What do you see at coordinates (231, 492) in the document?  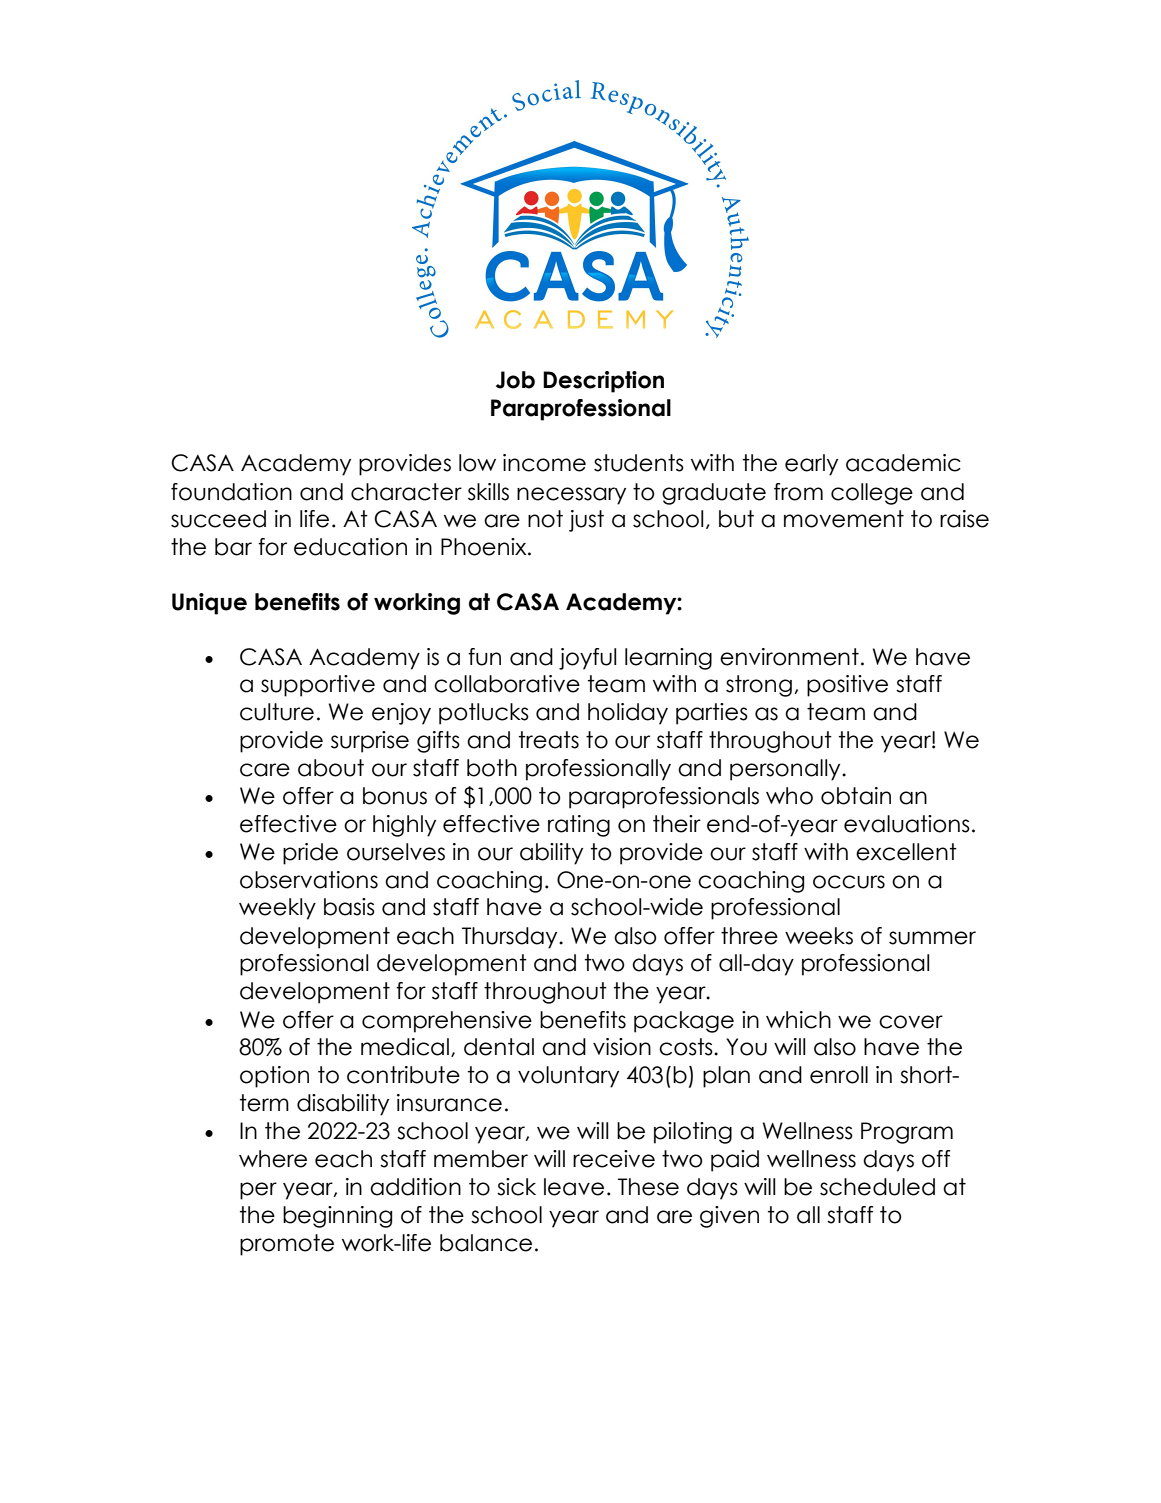 I see `foundation` at bounding box center [231, 492].
